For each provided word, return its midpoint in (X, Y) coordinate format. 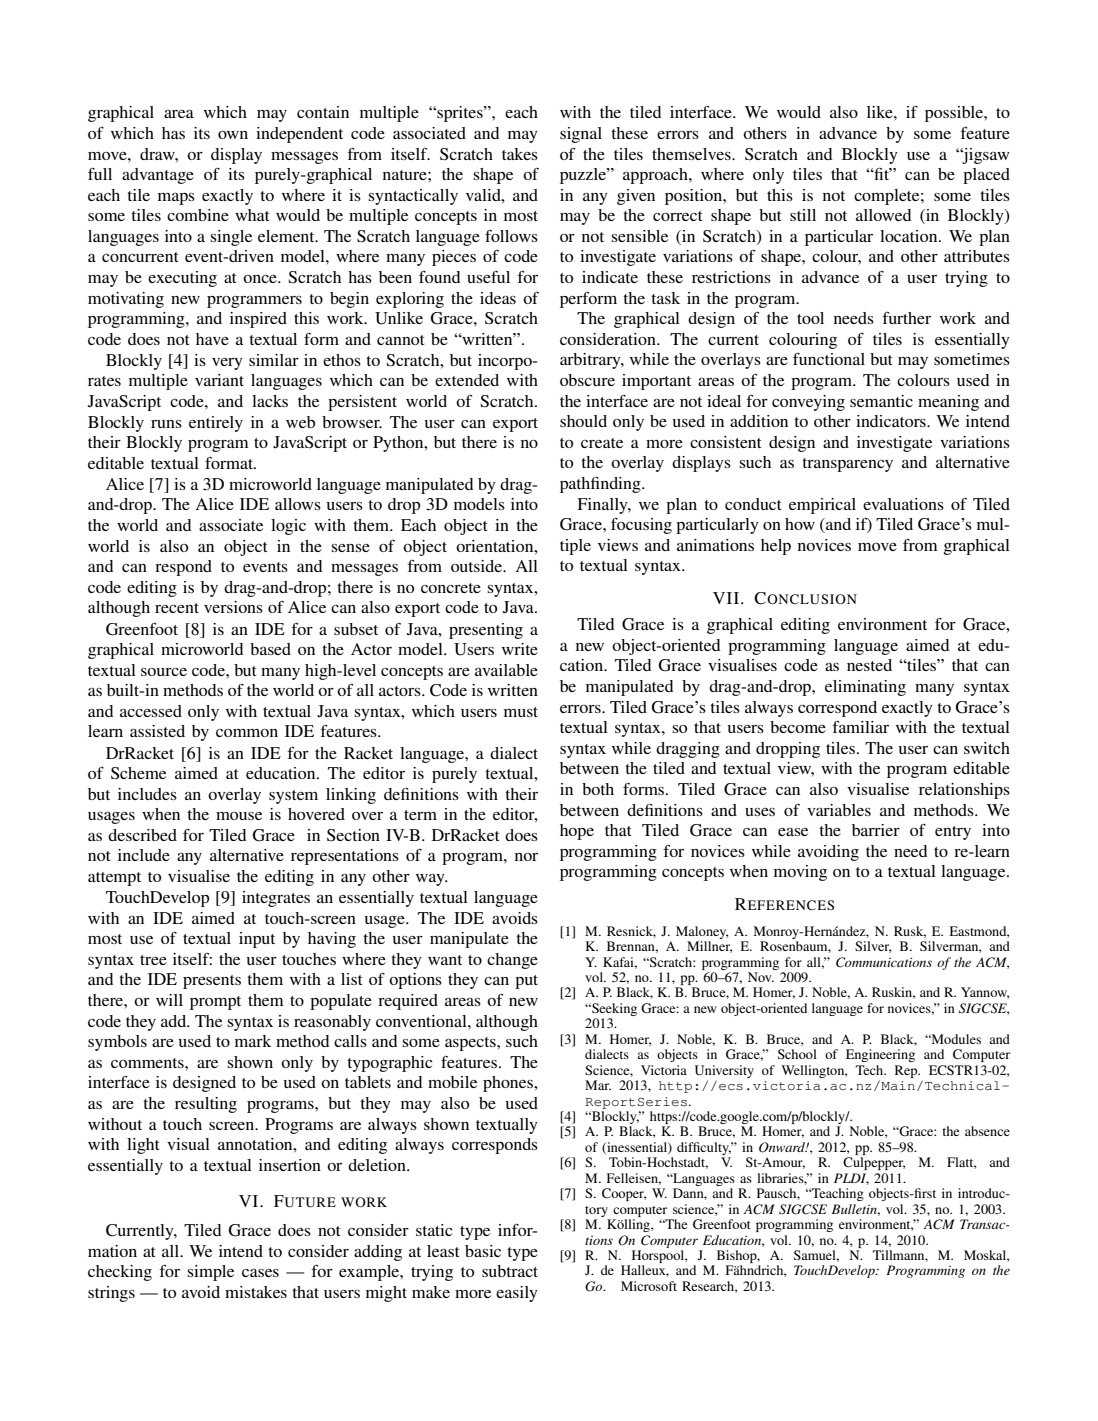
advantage (158, 176)
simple (210, 1273)
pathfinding (601, 485)
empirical (822, 506)
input (257, 940)
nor (526, 857)
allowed (883, 215)
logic (288, 527)
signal (581, 135)
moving (800, 873)
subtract (510, 1271)
